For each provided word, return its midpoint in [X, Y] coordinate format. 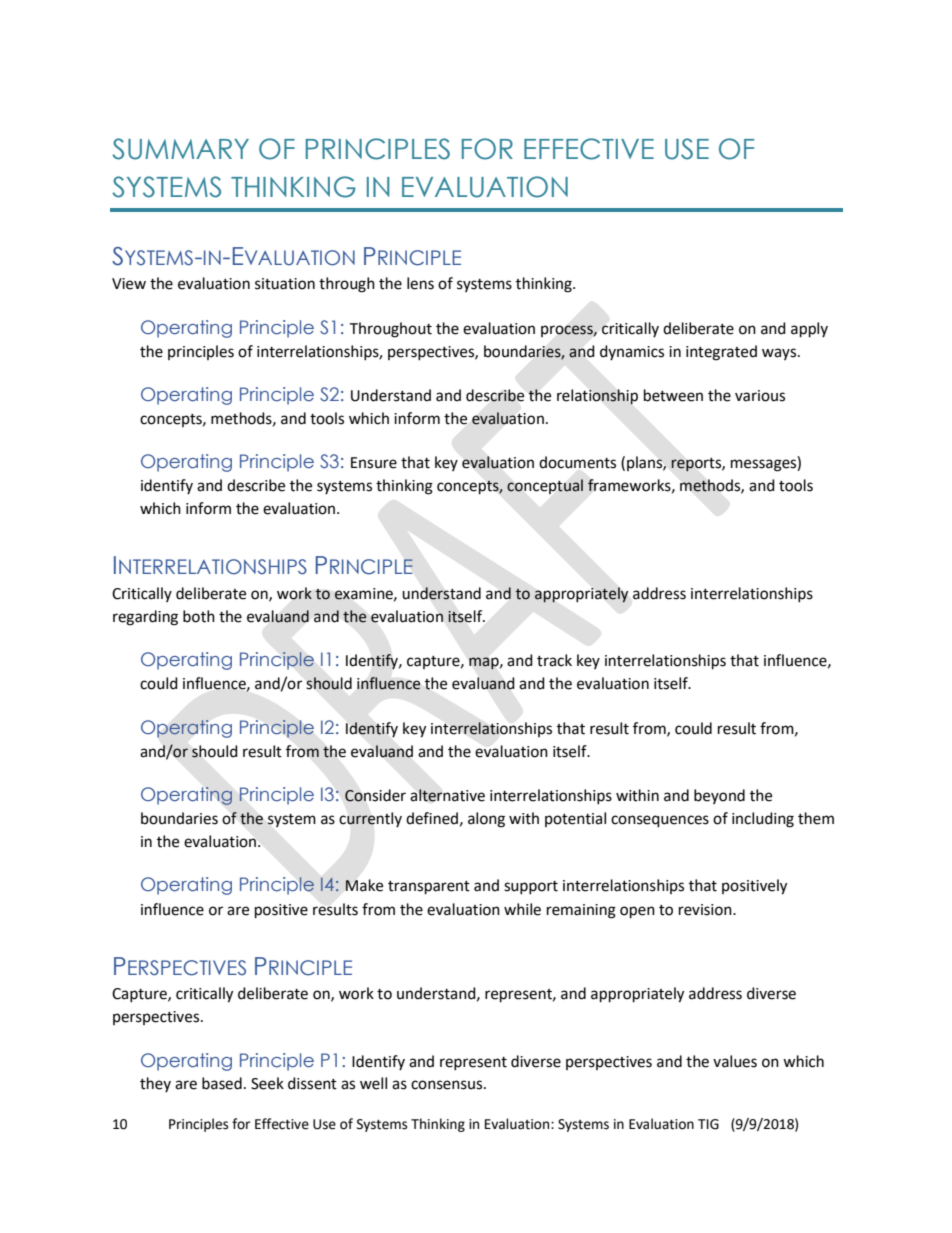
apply [809, 330]
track [554, 660]
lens [420, 283]
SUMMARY [180, 149]
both [199, 616]
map [485, 663]
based [222, 1083]
